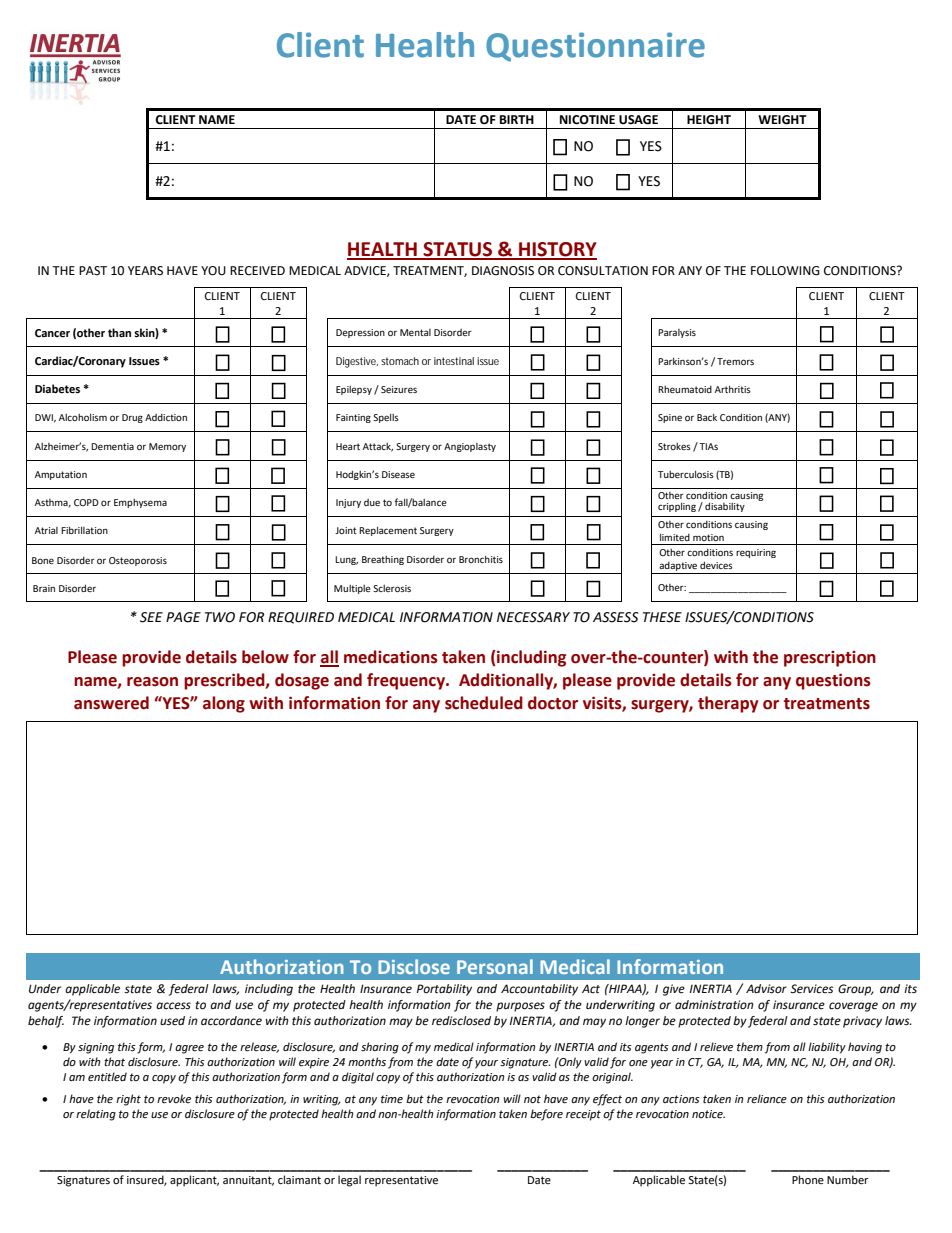  Describe the element at coordinates (392, 588) in the screenshot. I see `Sclerosis` at that location.
